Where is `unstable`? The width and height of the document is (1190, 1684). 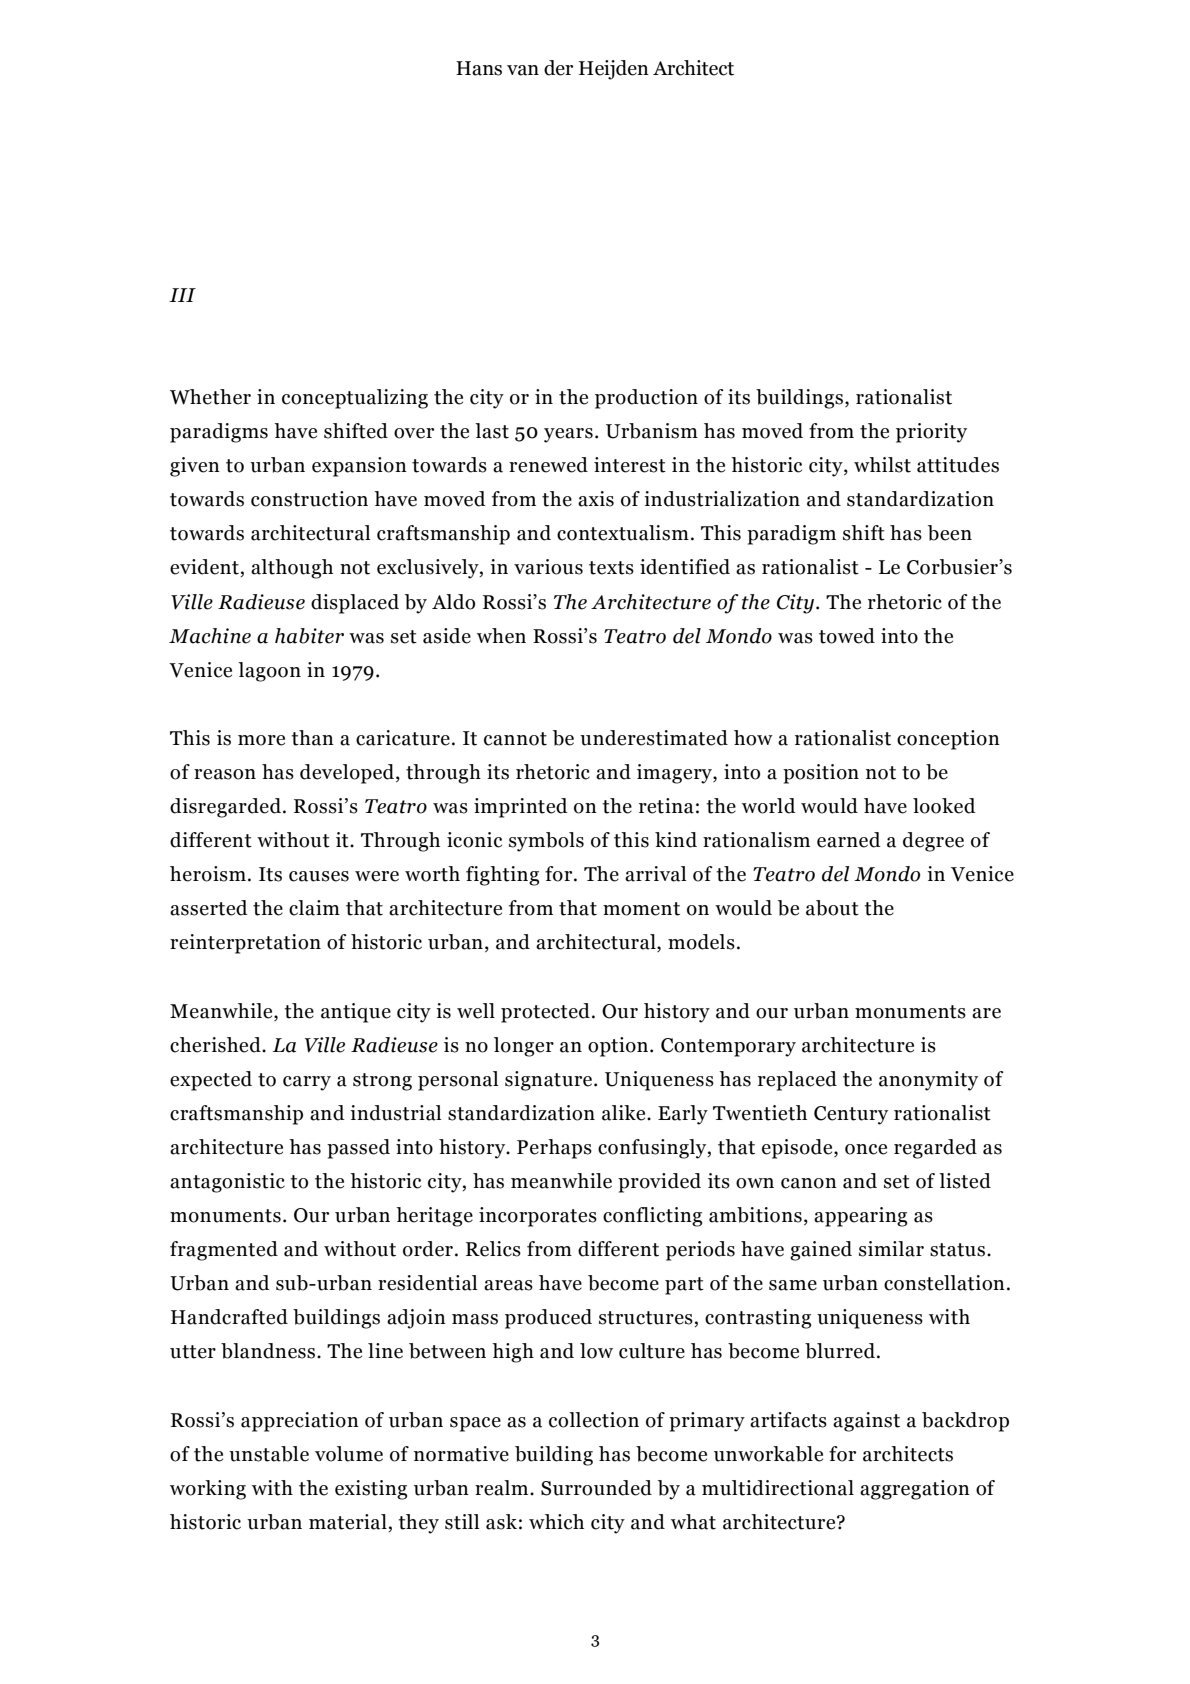 unstable is located at coordinates (269, 1454).
